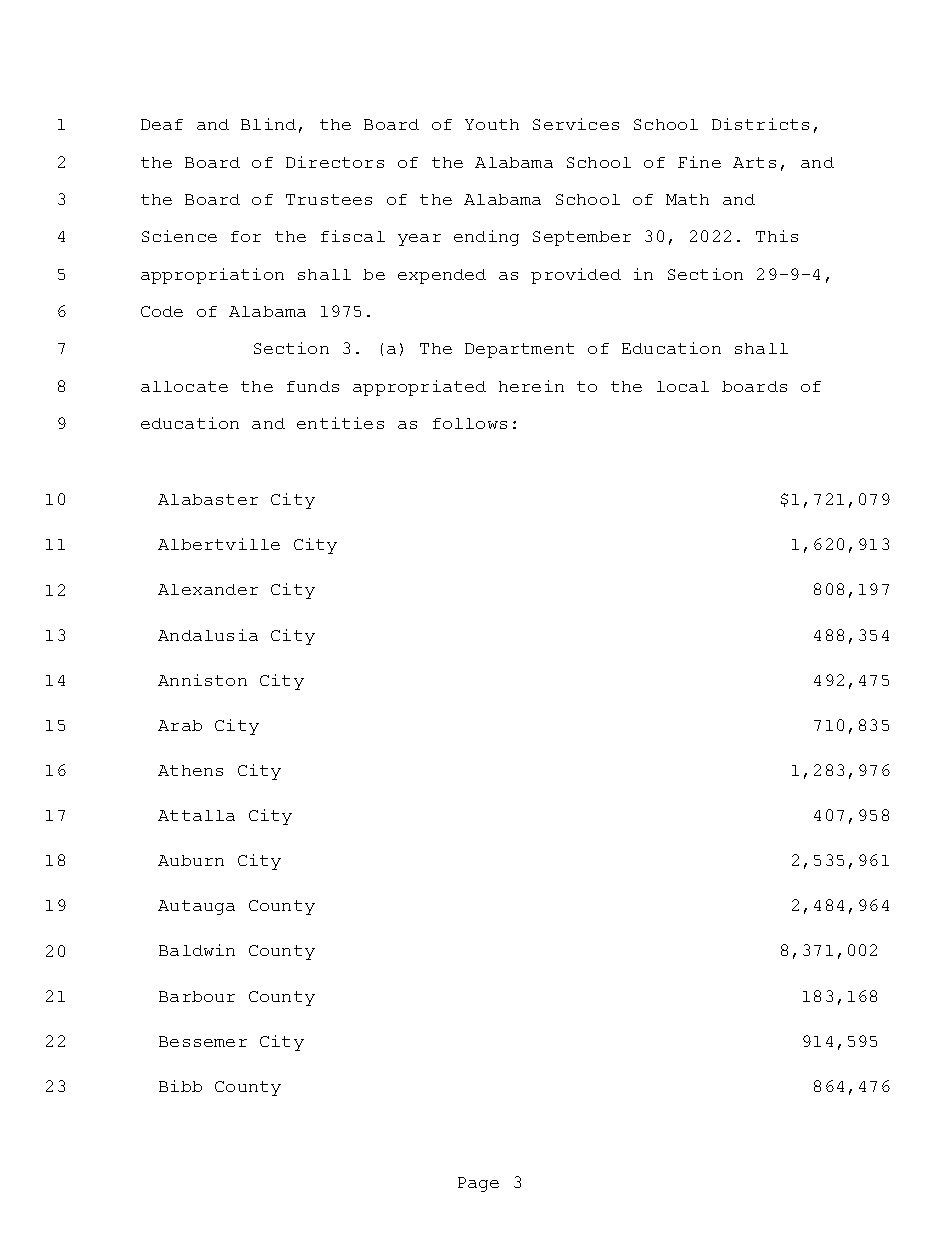 The height and width of the image is (1233, 952). I want to click on Barbour, so click(197, 996).
